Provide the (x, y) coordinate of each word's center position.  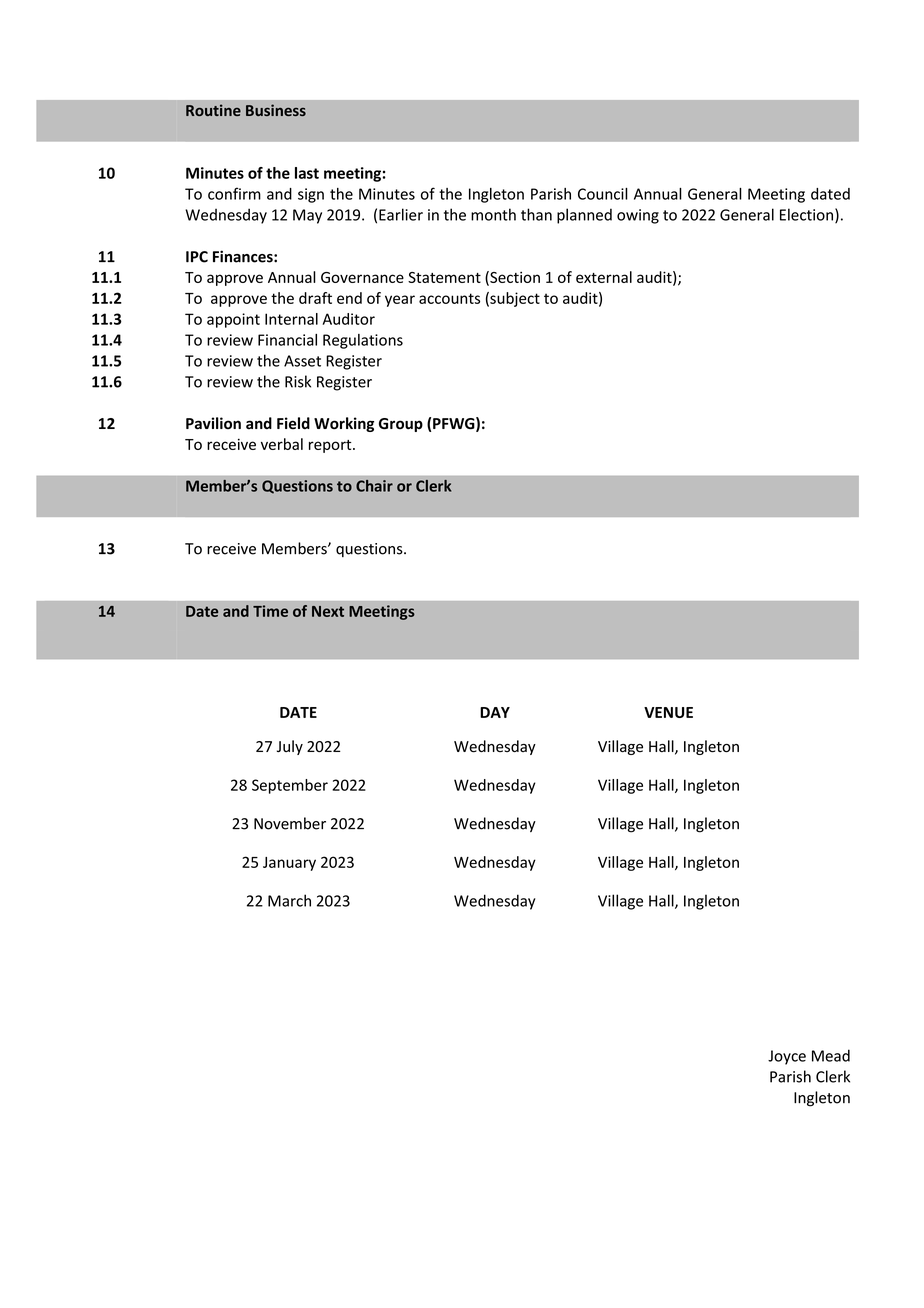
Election (806, 214)
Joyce (787, 1057)
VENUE (668, 712)
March (289, 900)
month (493, 214)
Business (276, 110)
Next (328, 611)
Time (270, 611)
